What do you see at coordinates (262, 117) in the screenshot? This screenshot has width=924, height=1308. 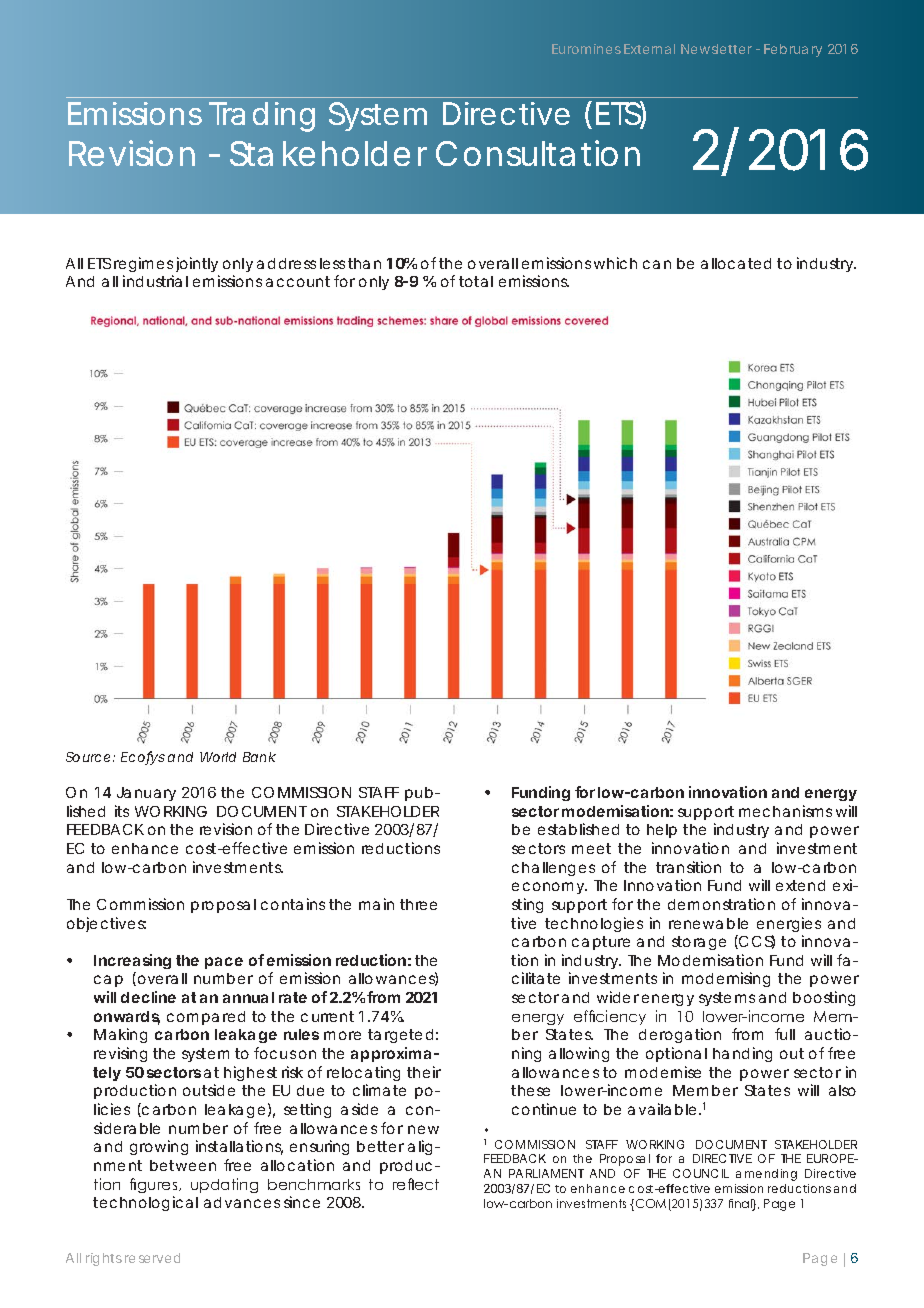 I see `Trading` at bounding box center [262, 117].
